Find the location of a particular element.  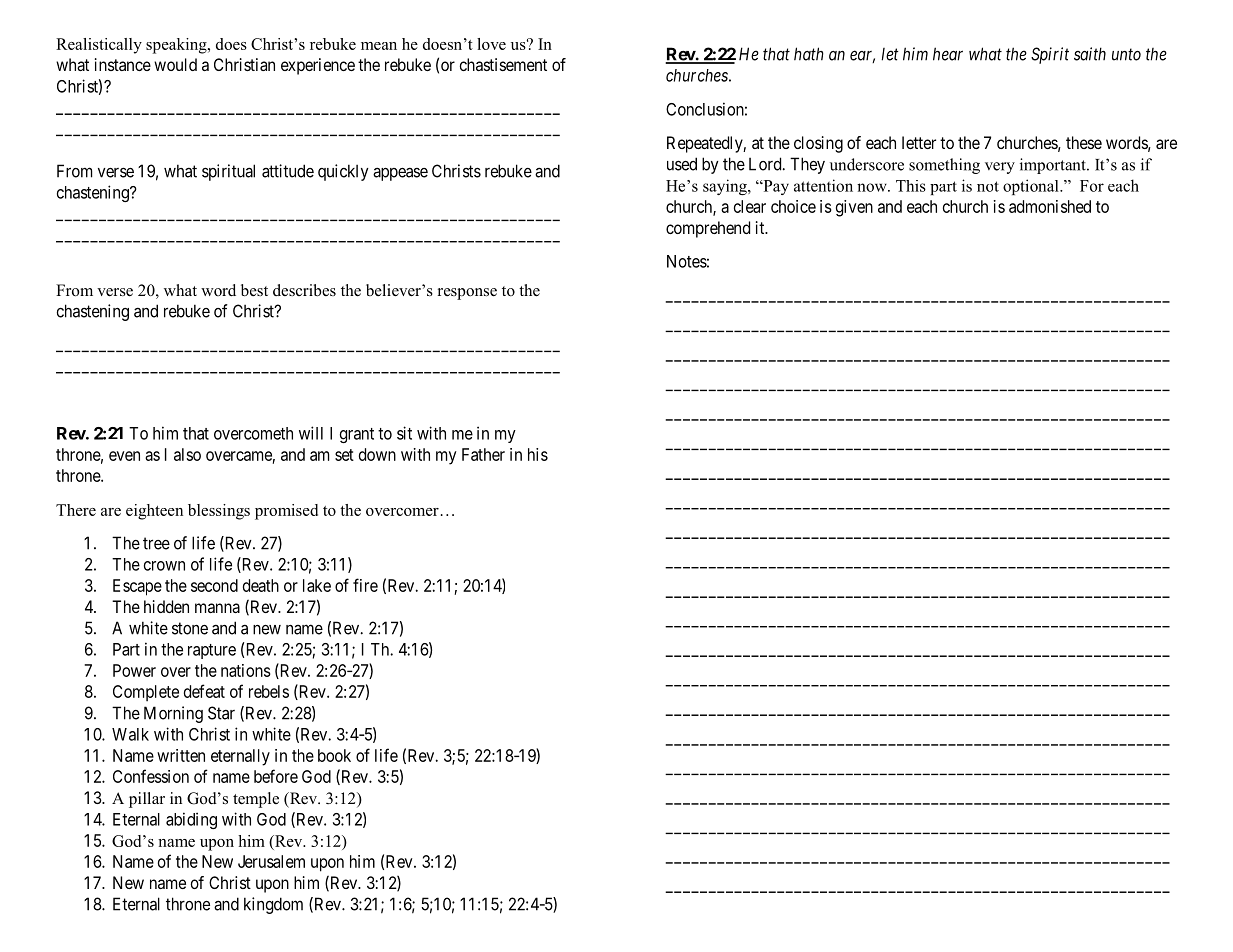

response is located at coordinates (467, 294).
